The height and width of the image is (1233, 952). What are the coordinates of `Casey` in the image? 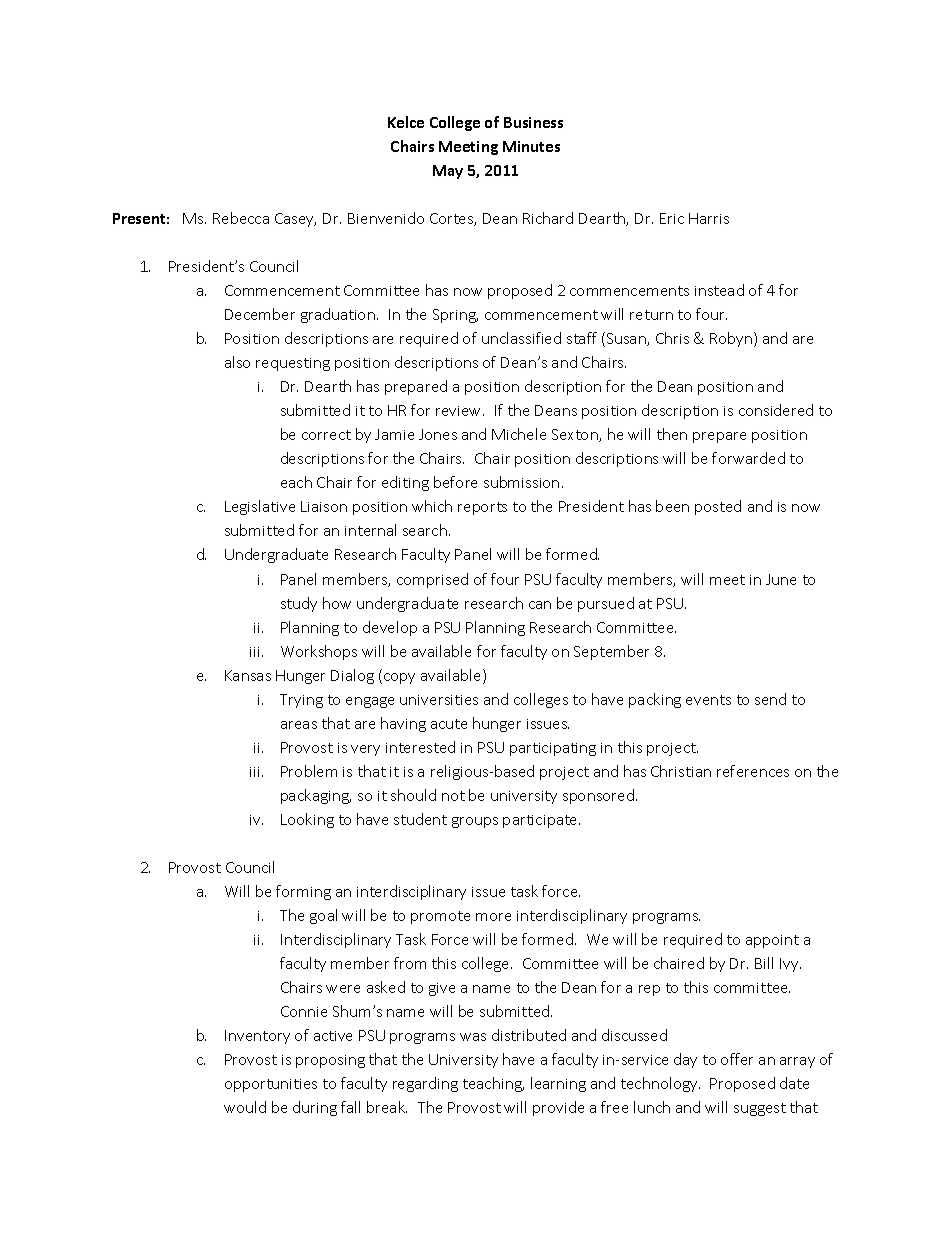 It's located at (295, 220).
